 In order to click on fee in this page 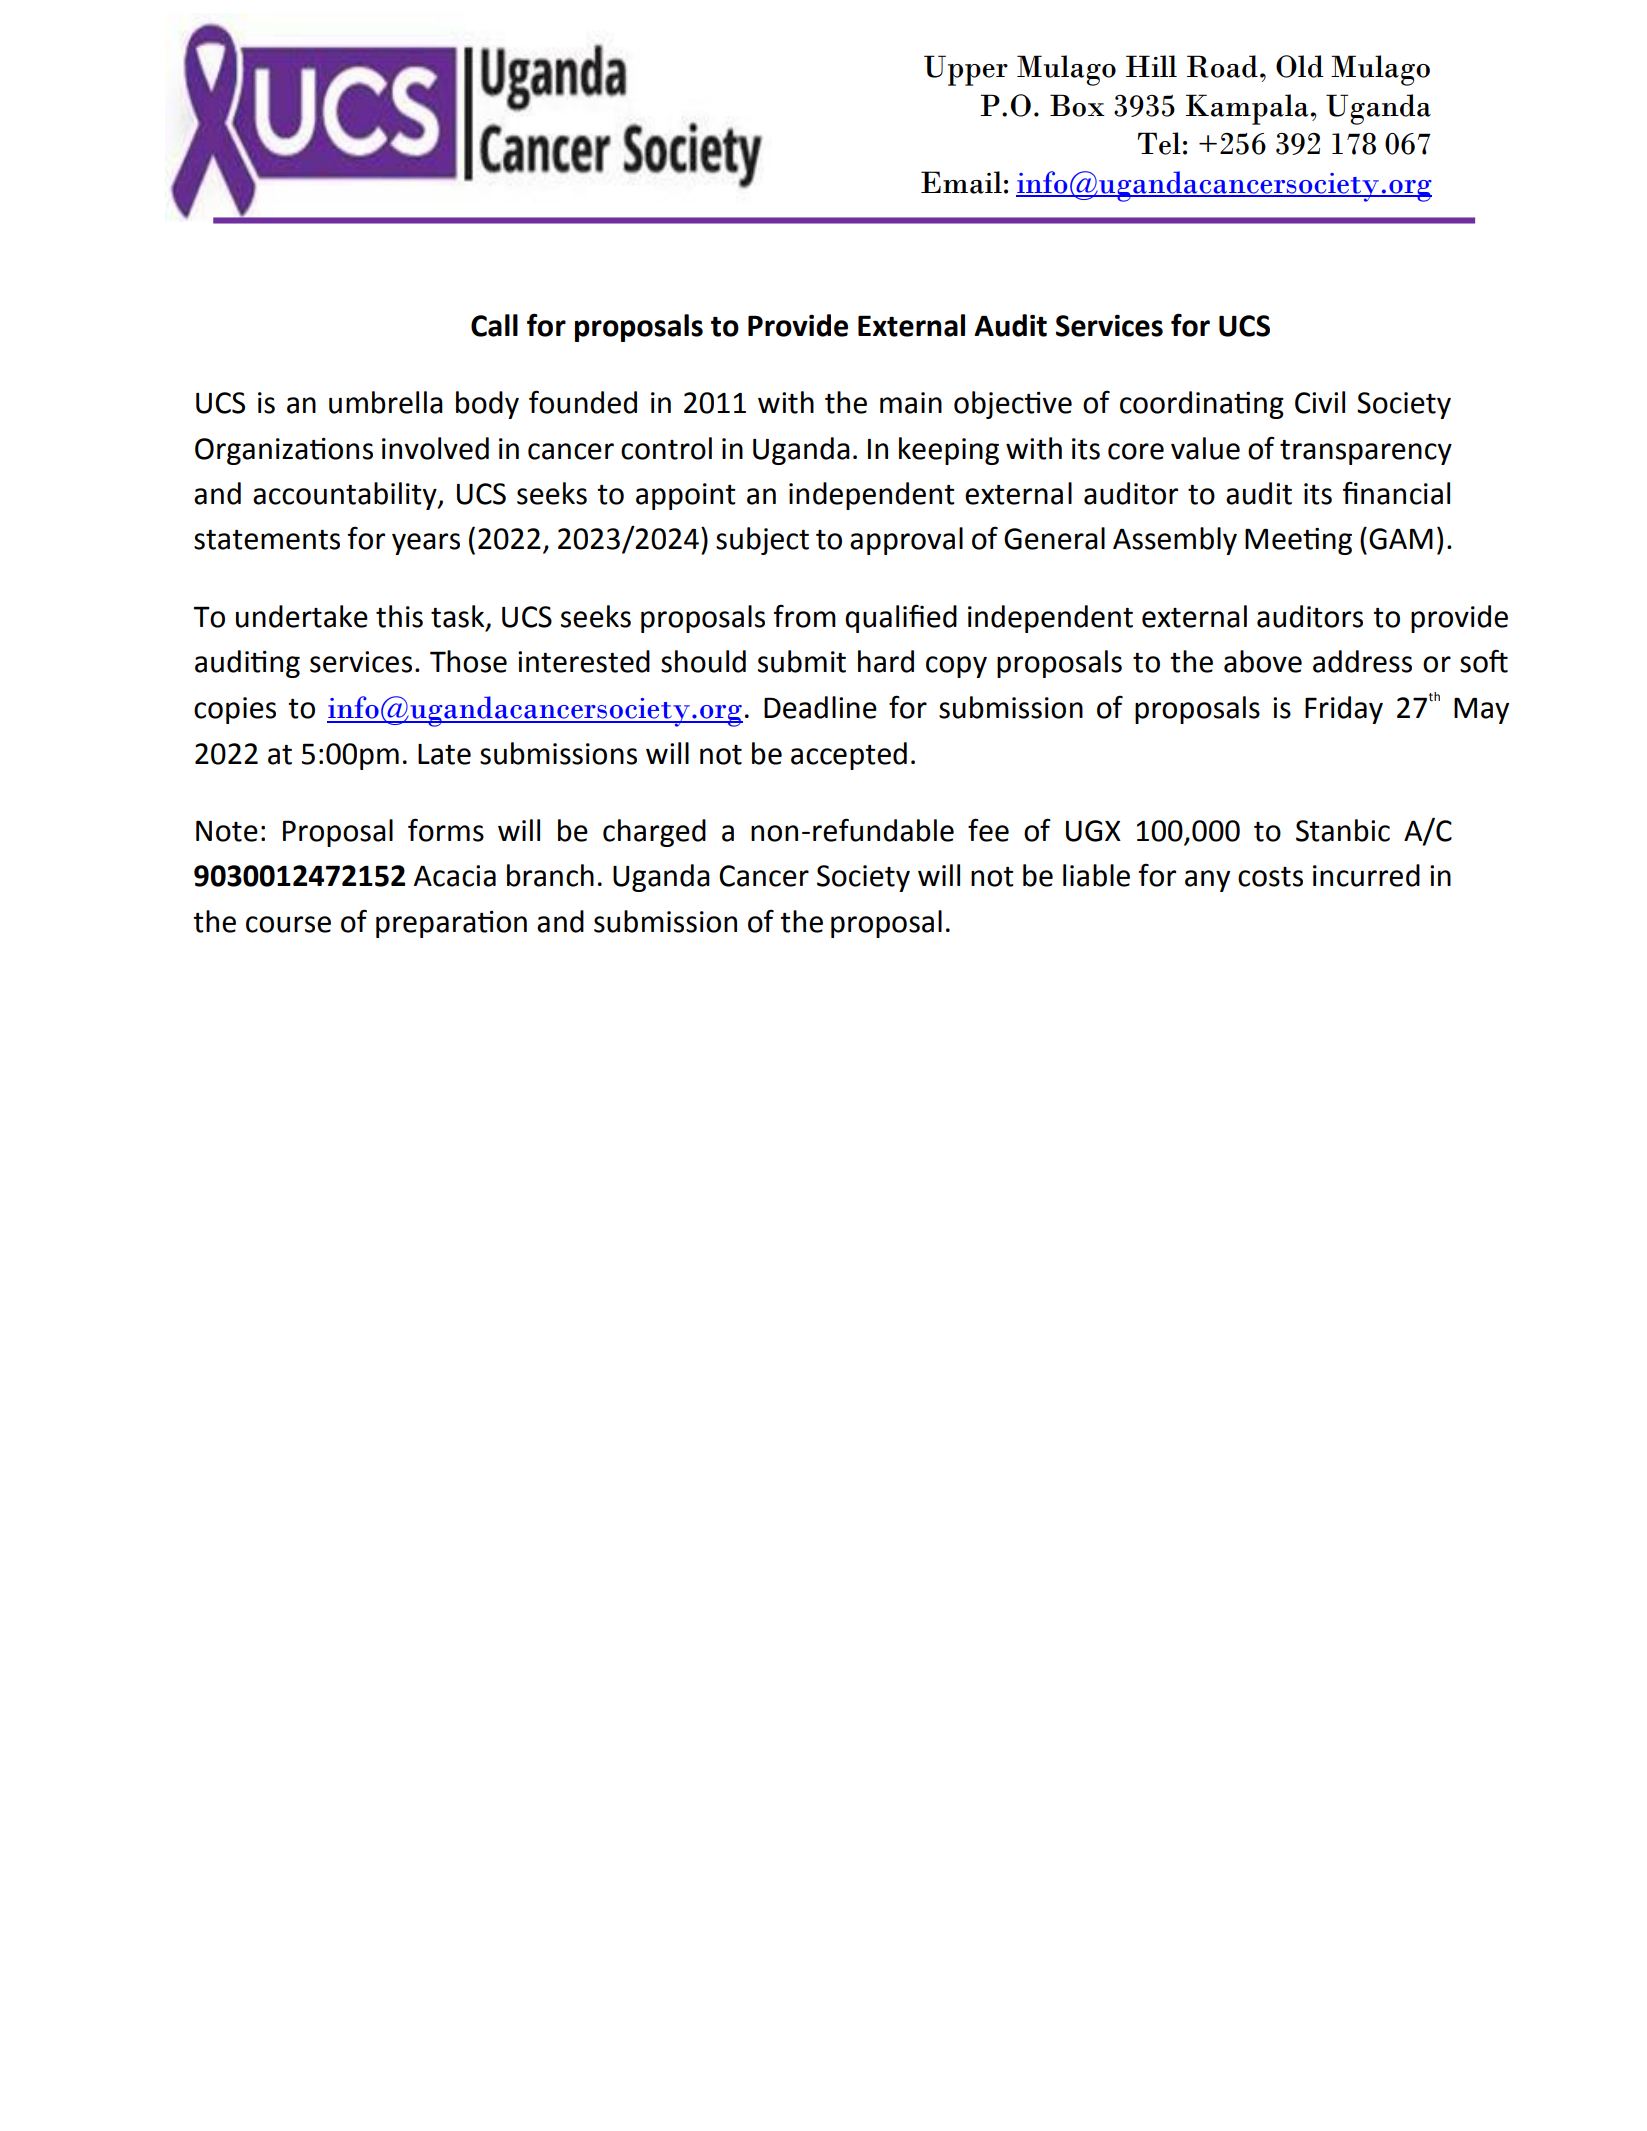, I will do `click(988, 830)`.
